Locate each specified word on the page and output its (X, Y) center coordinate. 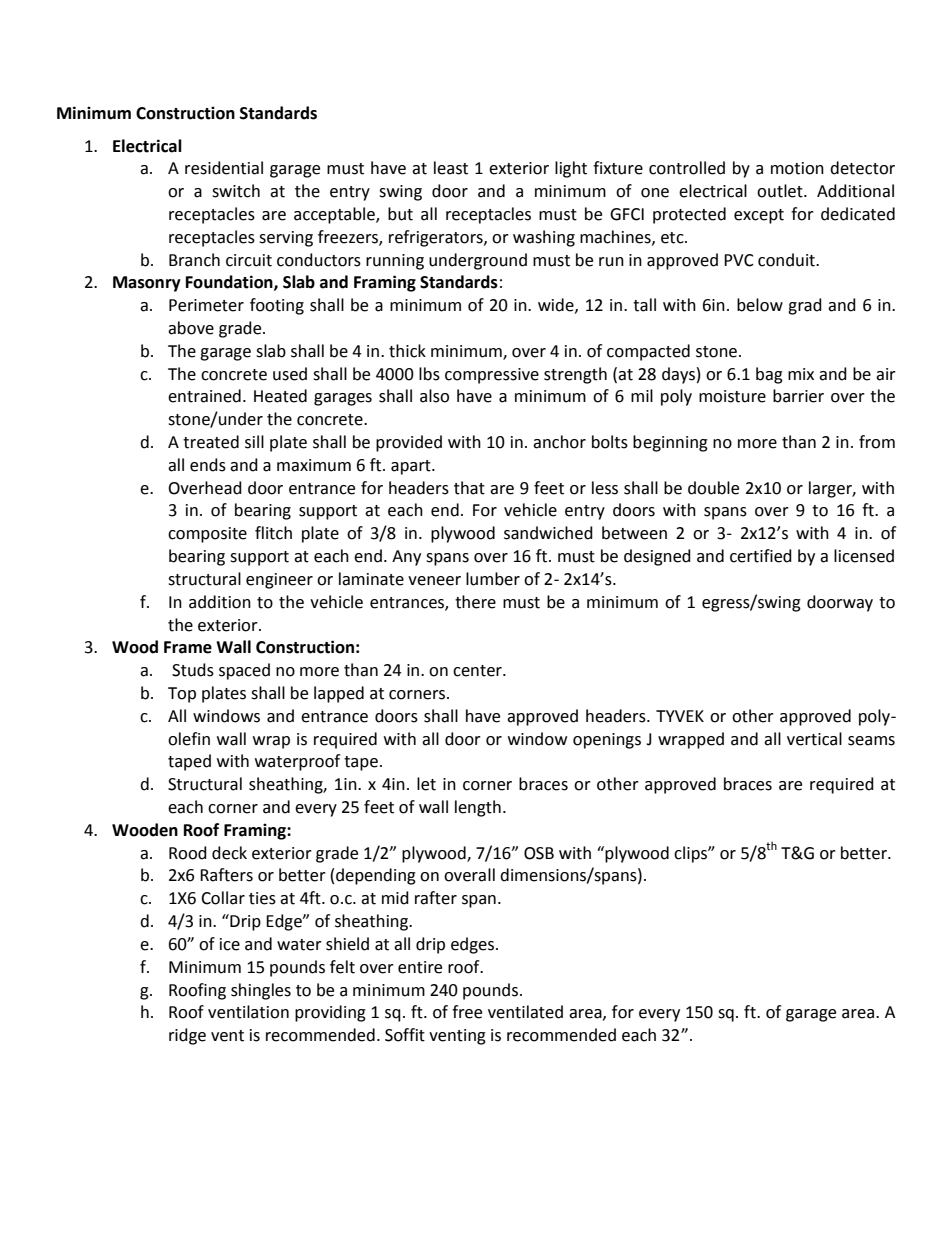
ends (208, 465)
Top (182, 695)
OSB (539, 853)
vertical (814, 739)
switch (236, 191)
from (877, 442)
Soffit (405, 1035)
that (469, 488)
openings (607, 741)
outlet (781, 191)
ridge (187, 1036)
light (571, 169)
